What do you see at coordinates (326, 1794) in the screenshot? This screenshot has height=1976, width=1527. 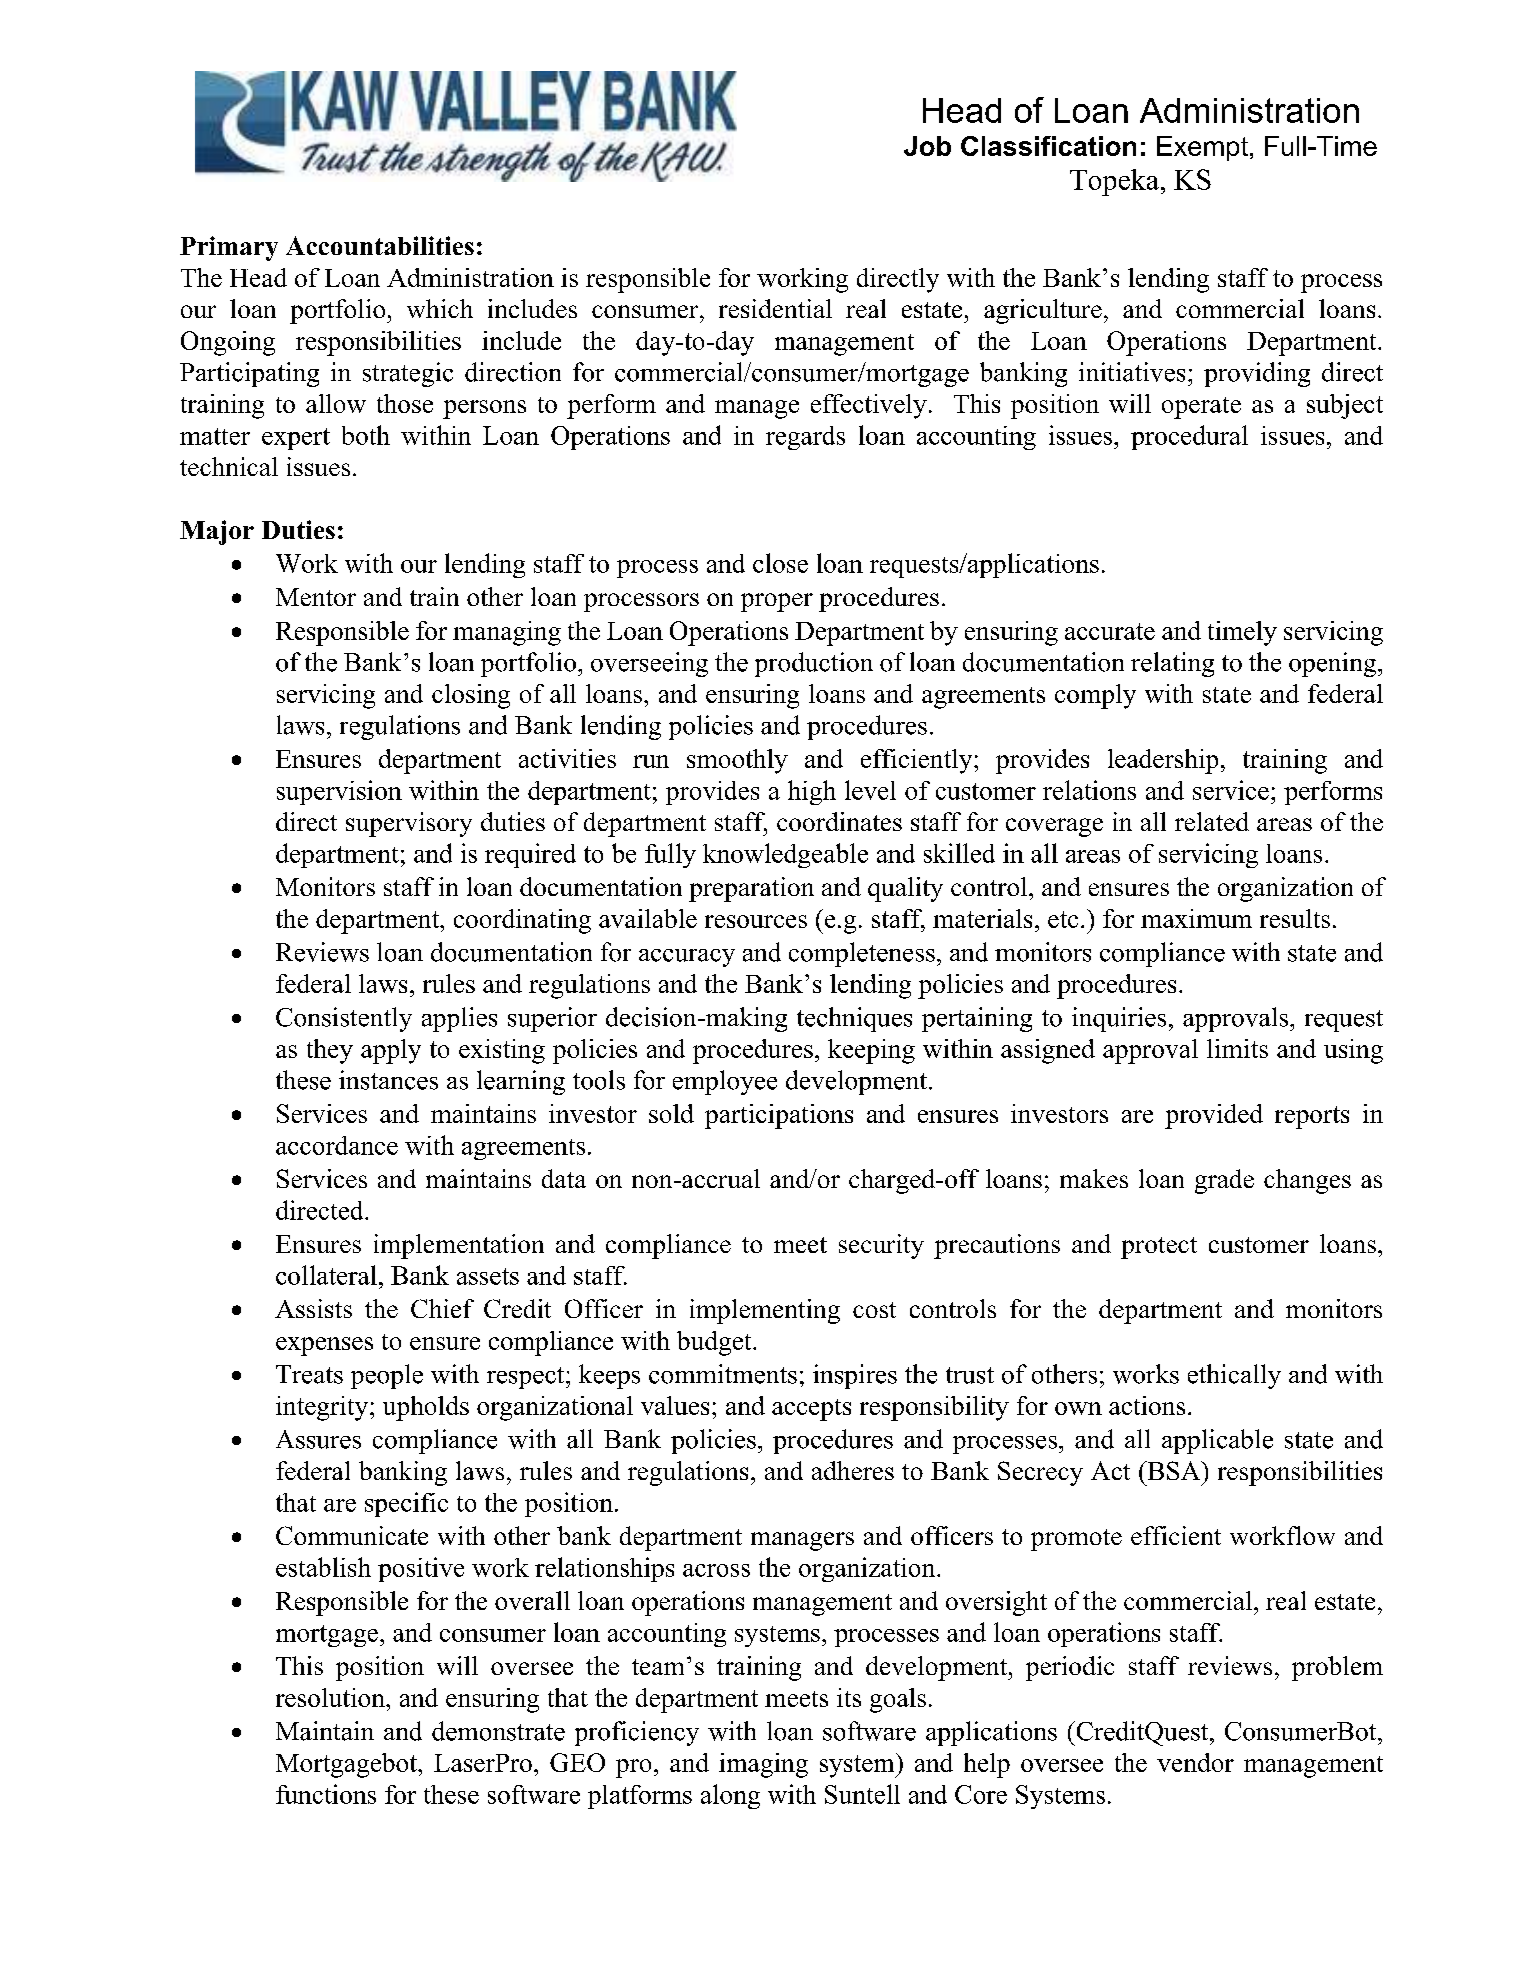 I see `functions` at bounding box center [326, 1794].
